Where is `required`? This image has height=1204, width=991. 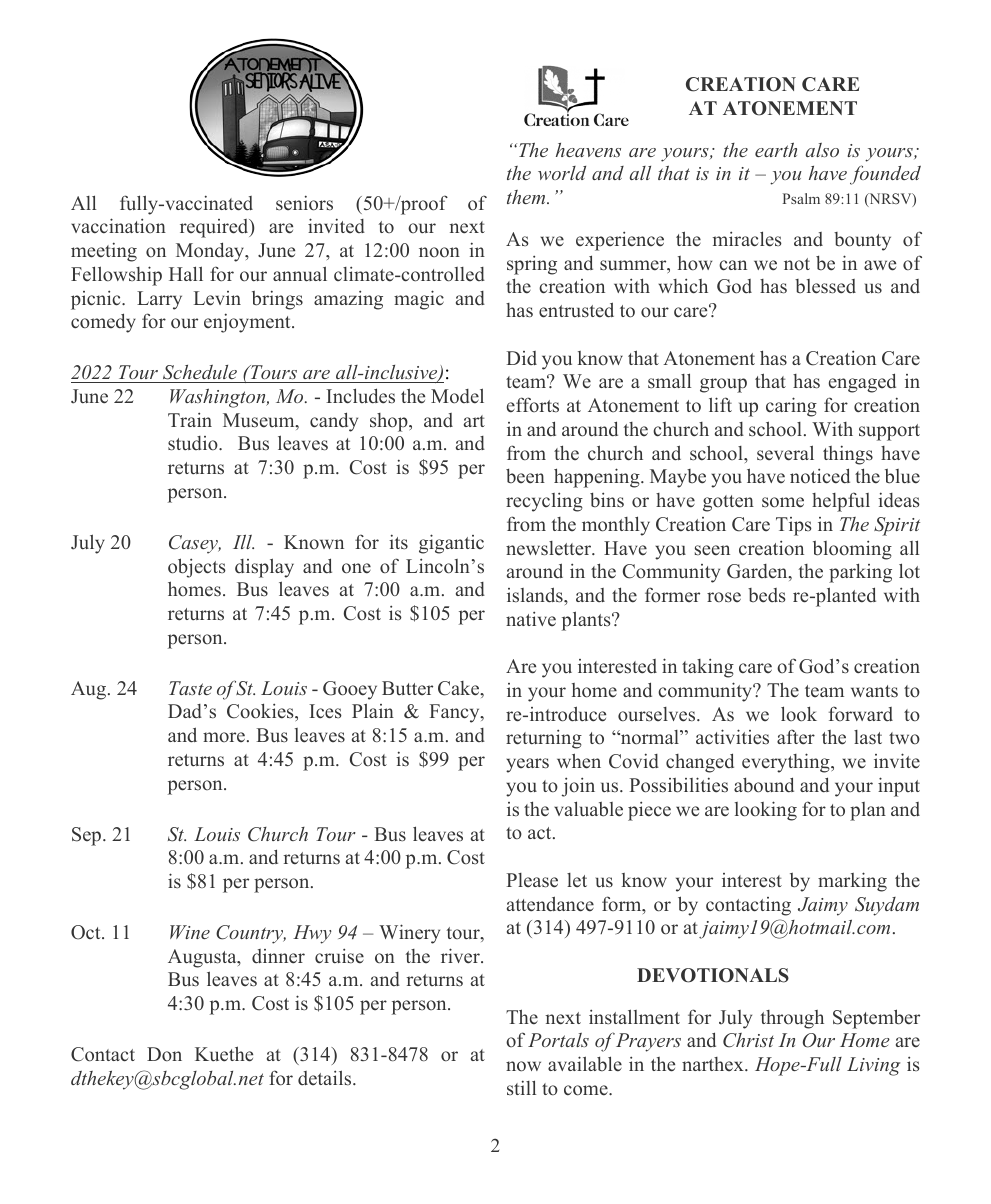 required is located at coordinates (215, 228).
